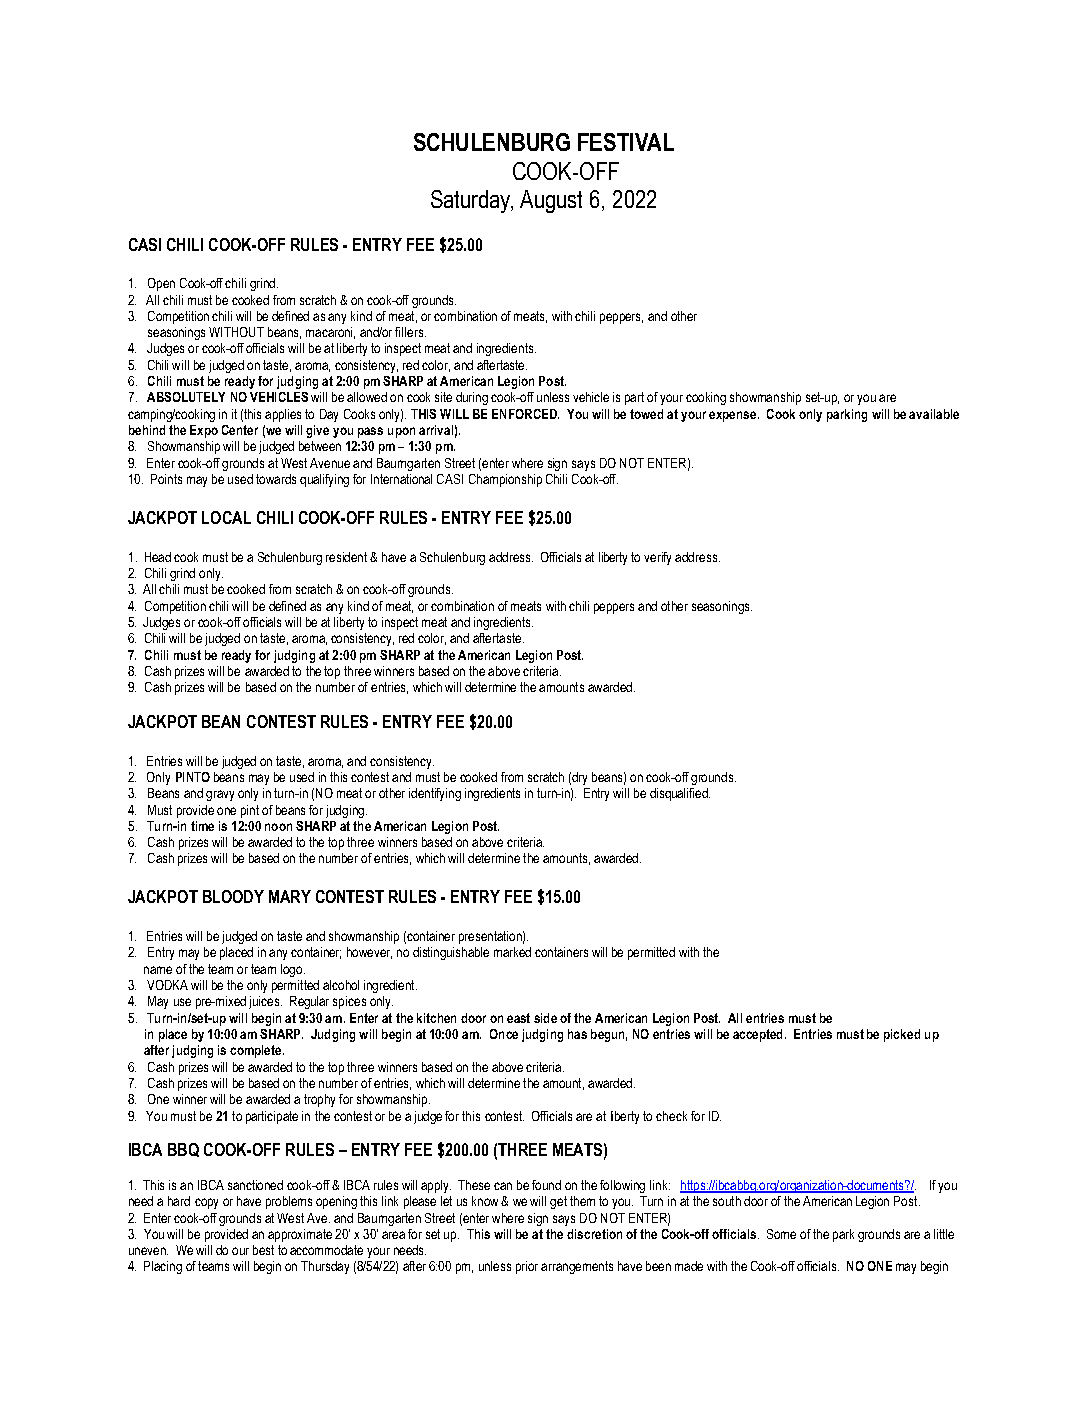 The height and width of the screenshot is (1408, 1088). What do you see at coordinates (472, 201) in the screenshot?
I see `Saturday` at bounding box center [472, 201].
